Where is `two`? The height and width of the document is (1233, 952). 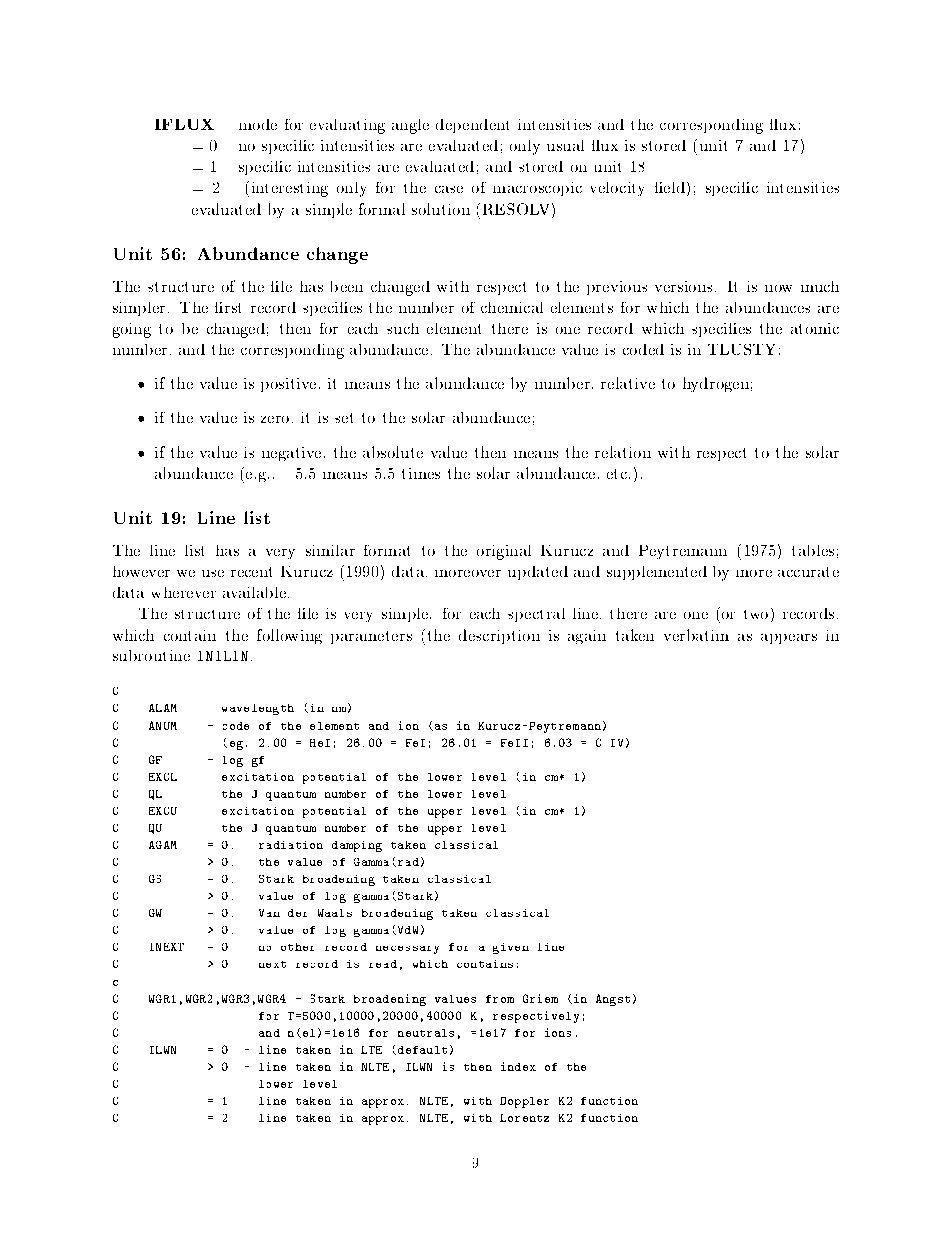 two is located at coordinates (756, 614).
